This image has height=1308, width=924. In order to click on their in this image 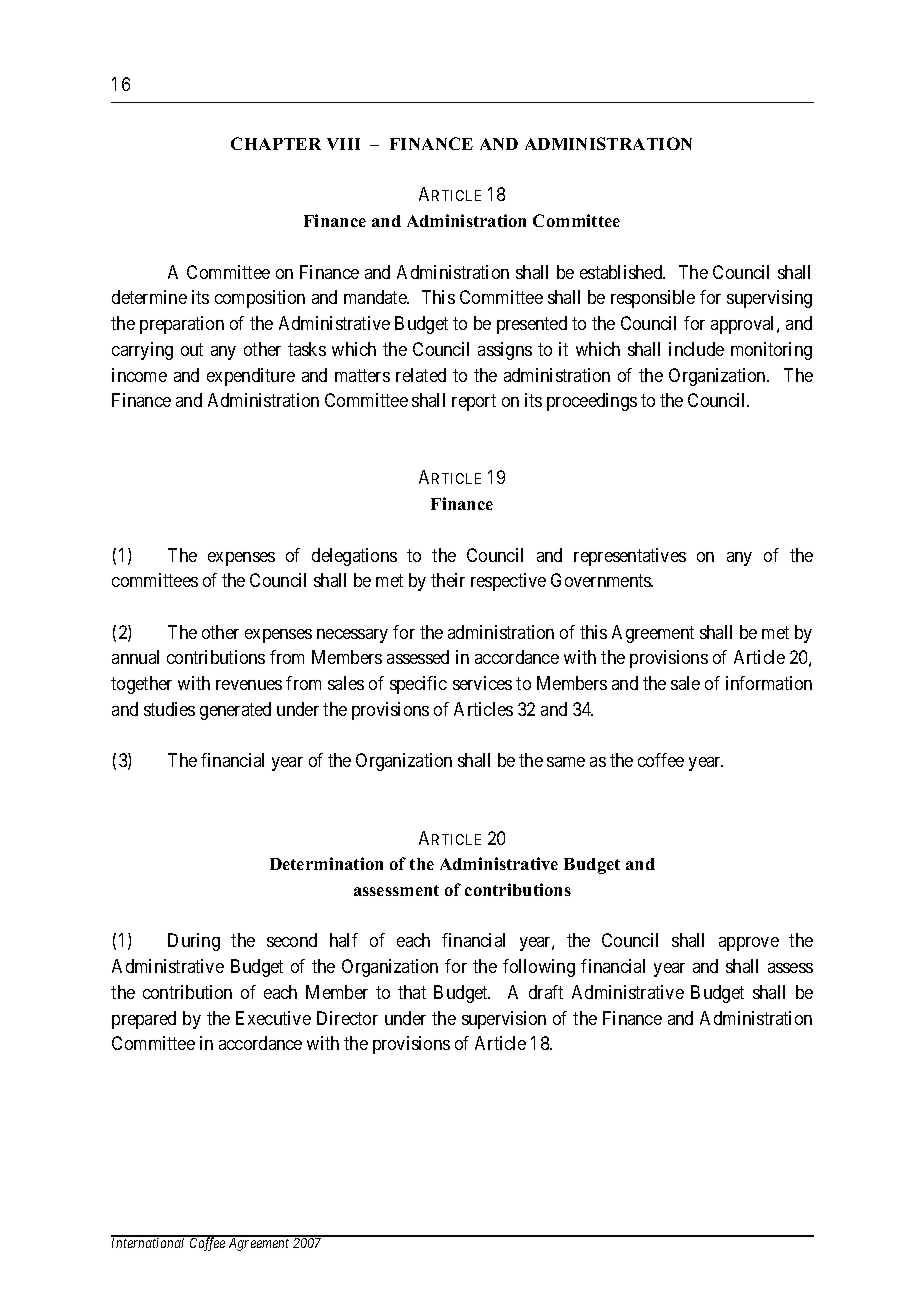, I will do `click(448, 580)`.
